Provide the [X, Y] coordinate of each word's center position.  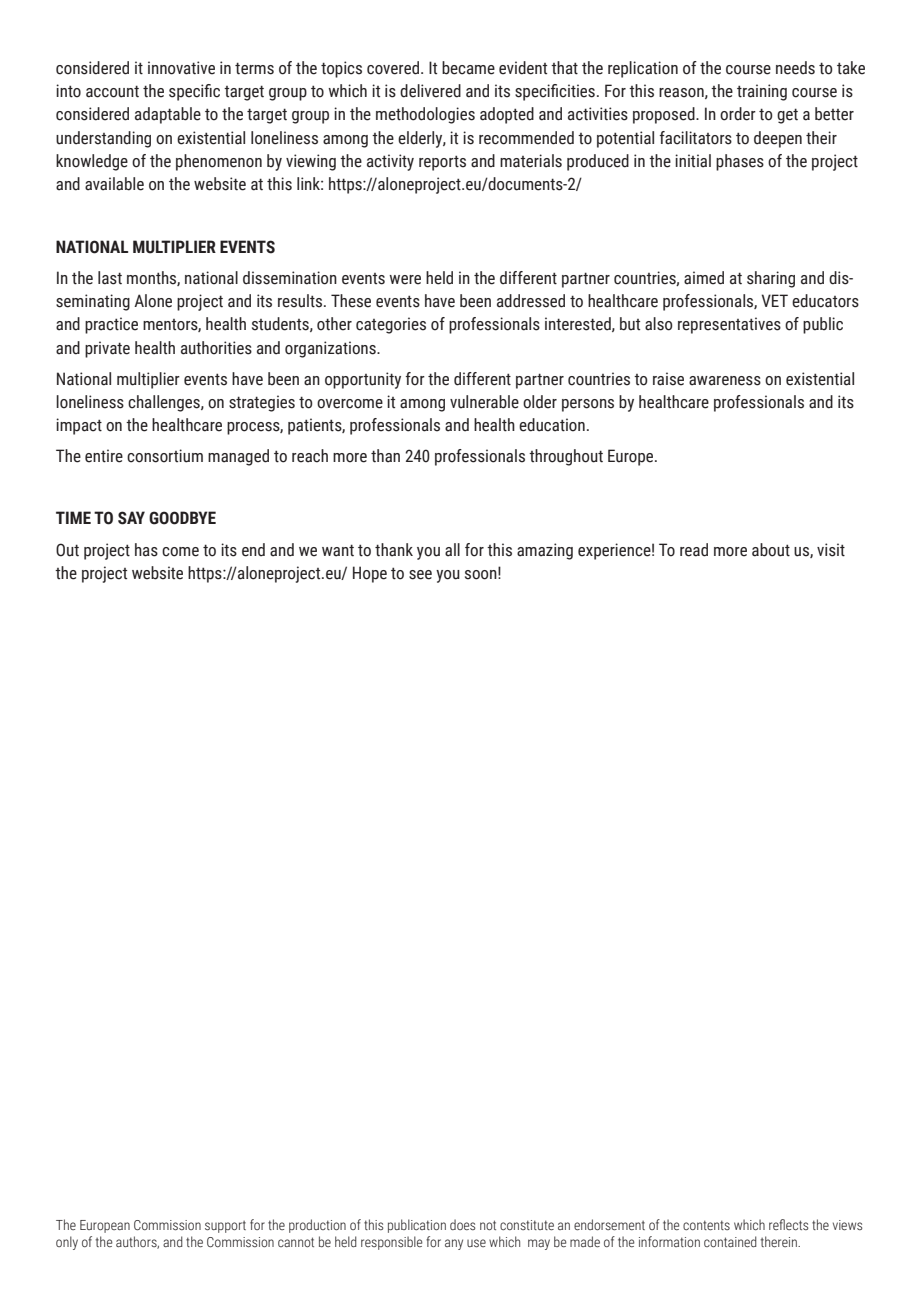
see [420, 575]
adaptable [168, 115]
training [762, 92]
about [771, 550]
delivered [430, 91]
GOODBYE [182, 518]
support [225, 1227]
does [462, 1224]
